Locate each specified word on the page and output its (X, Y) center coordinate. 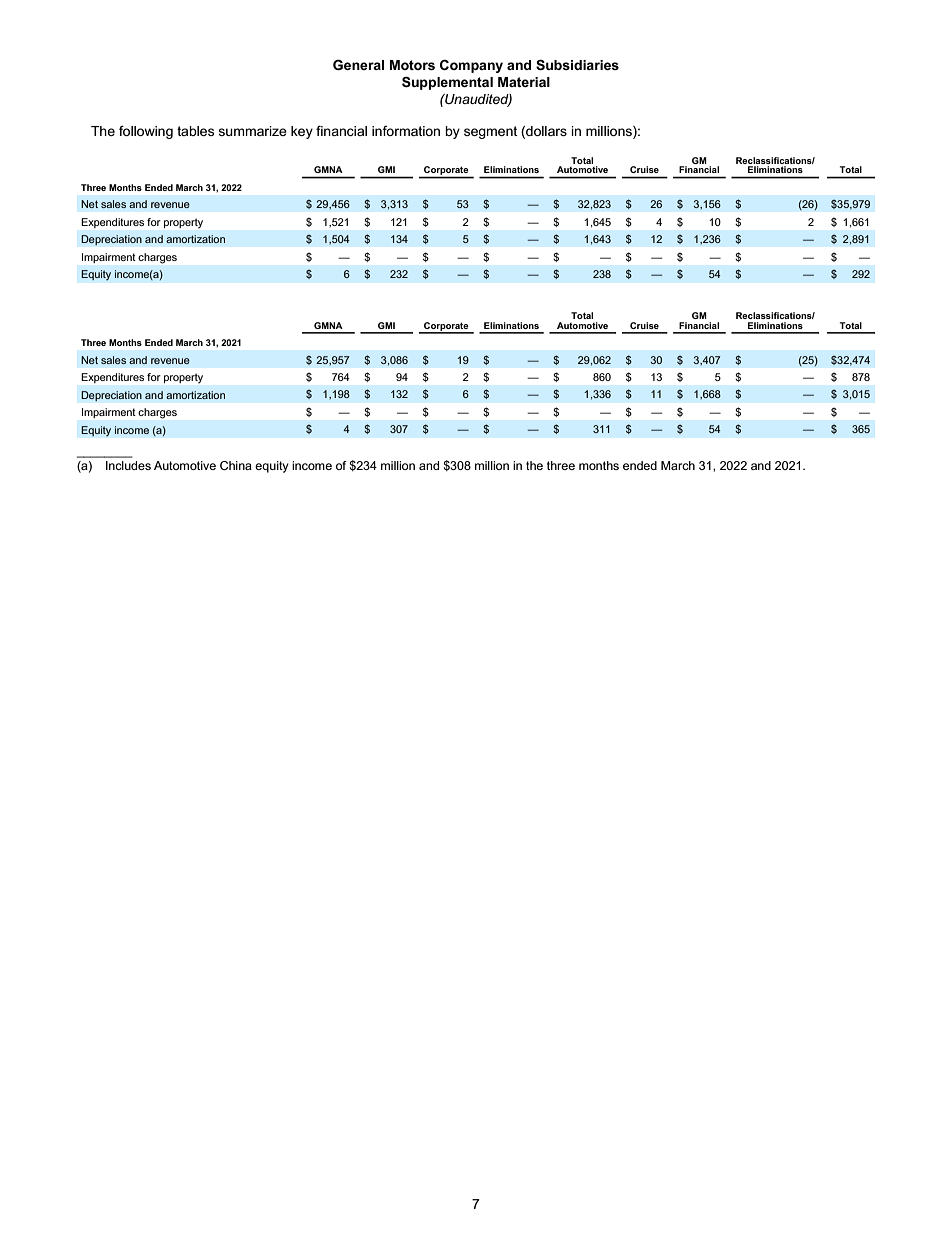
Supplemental (447, 83)
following (146, 132)
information (406, 131)
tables (195, 131)
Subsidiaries (577, 64)
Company (471, 66)
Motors (412, 65)
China (236, 465)
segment (490, 132)
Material (524, 82)
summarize (253, 131)
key (302, 132)
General (358, 64)
